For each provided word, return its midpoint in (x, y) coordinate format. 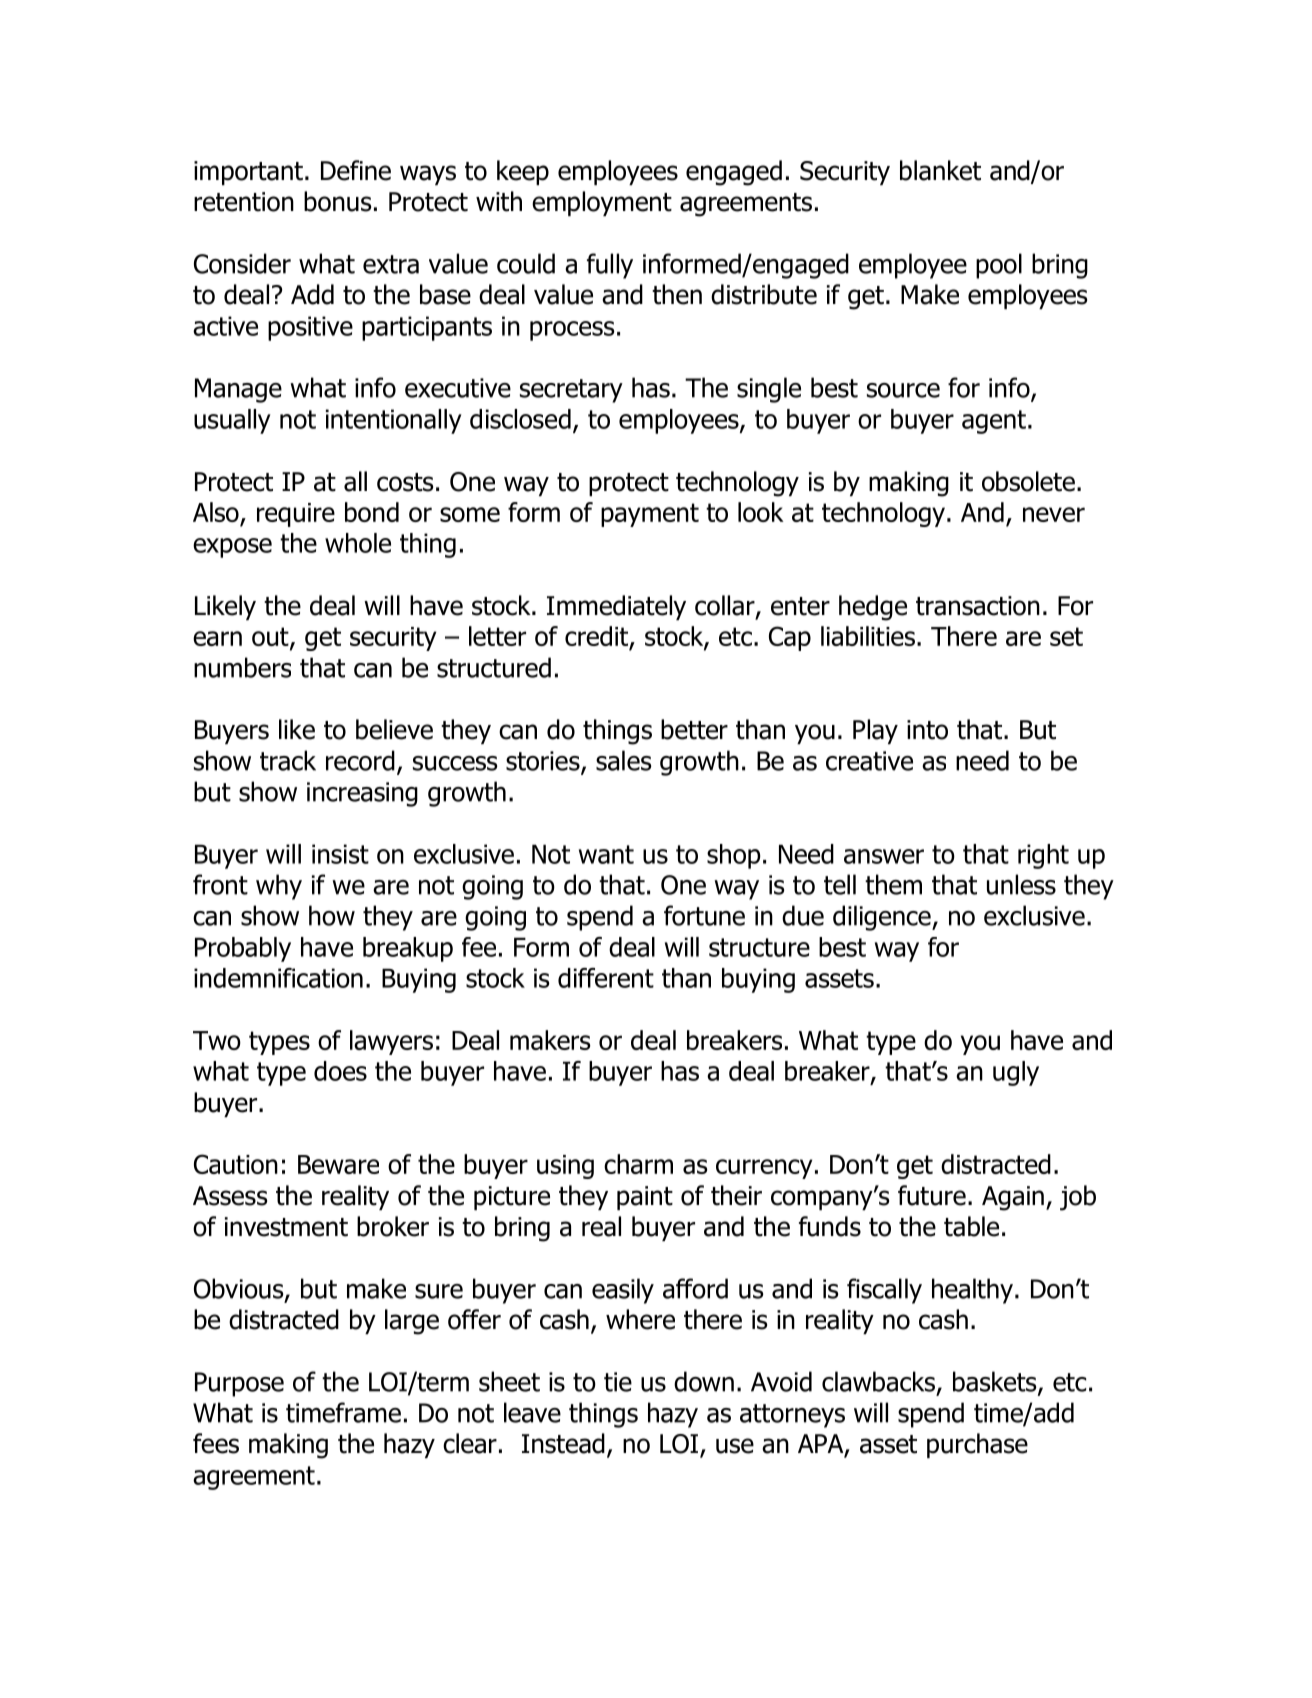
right (1043, 856)
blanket (940, 170)
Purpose (239, 1384)
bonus (337, 201)
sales (624, 760)
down (704, 1381)
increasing (362, 794)
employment (602, 203)
